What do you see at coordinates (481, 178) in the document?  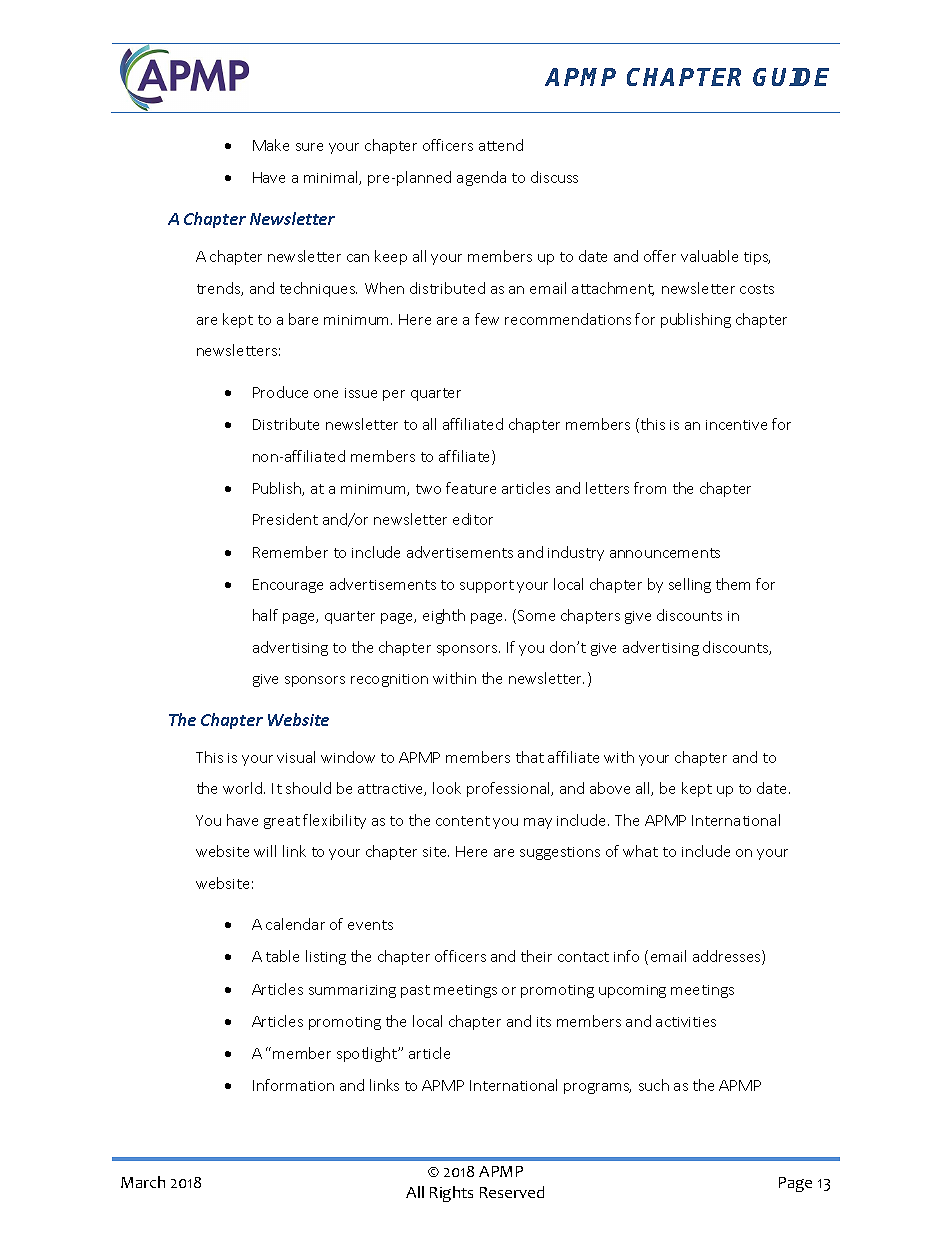 I see `agenda` at bounding box center [481, 178].
